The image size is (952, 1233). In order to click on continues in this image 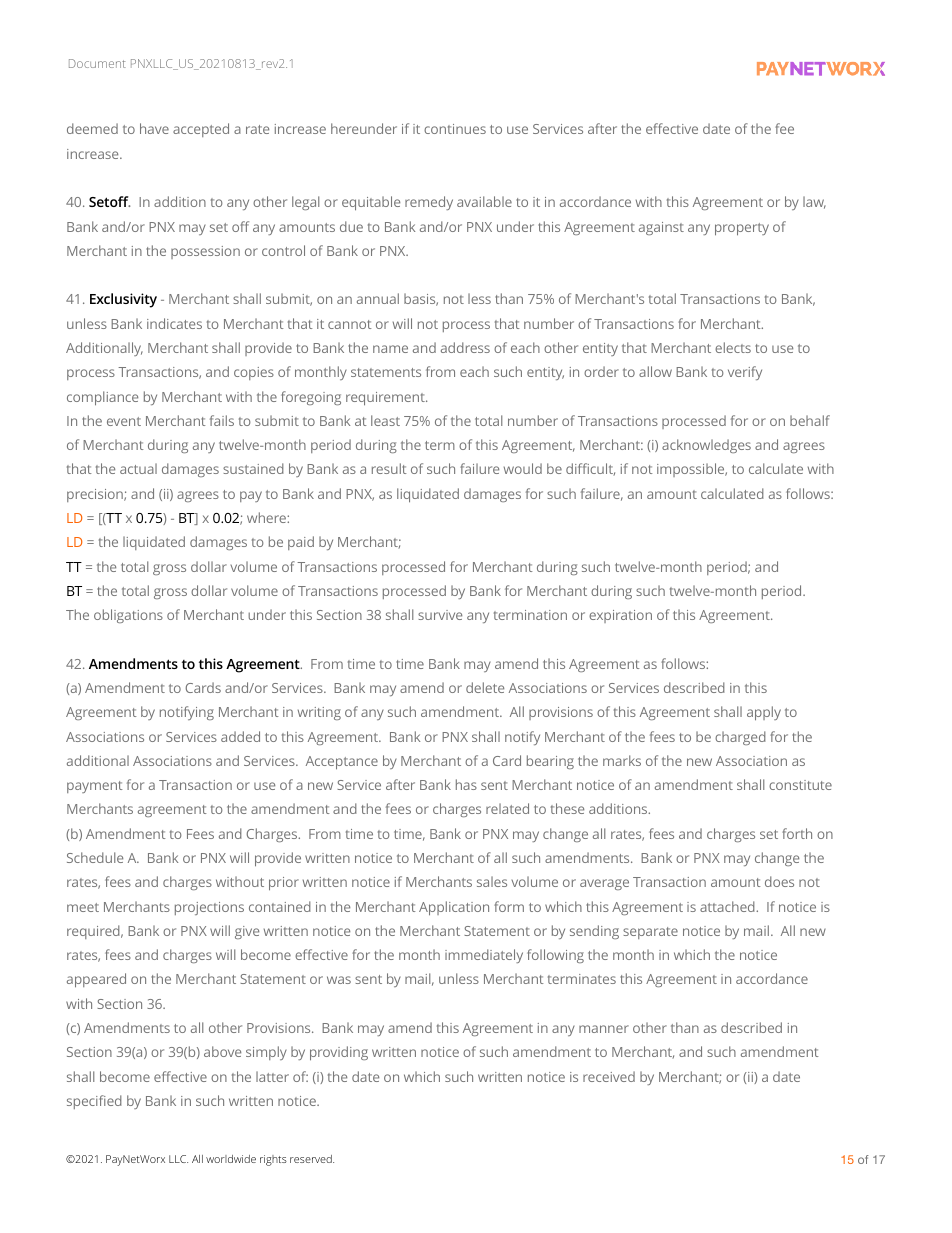, I will do `click(455, 129)`.
